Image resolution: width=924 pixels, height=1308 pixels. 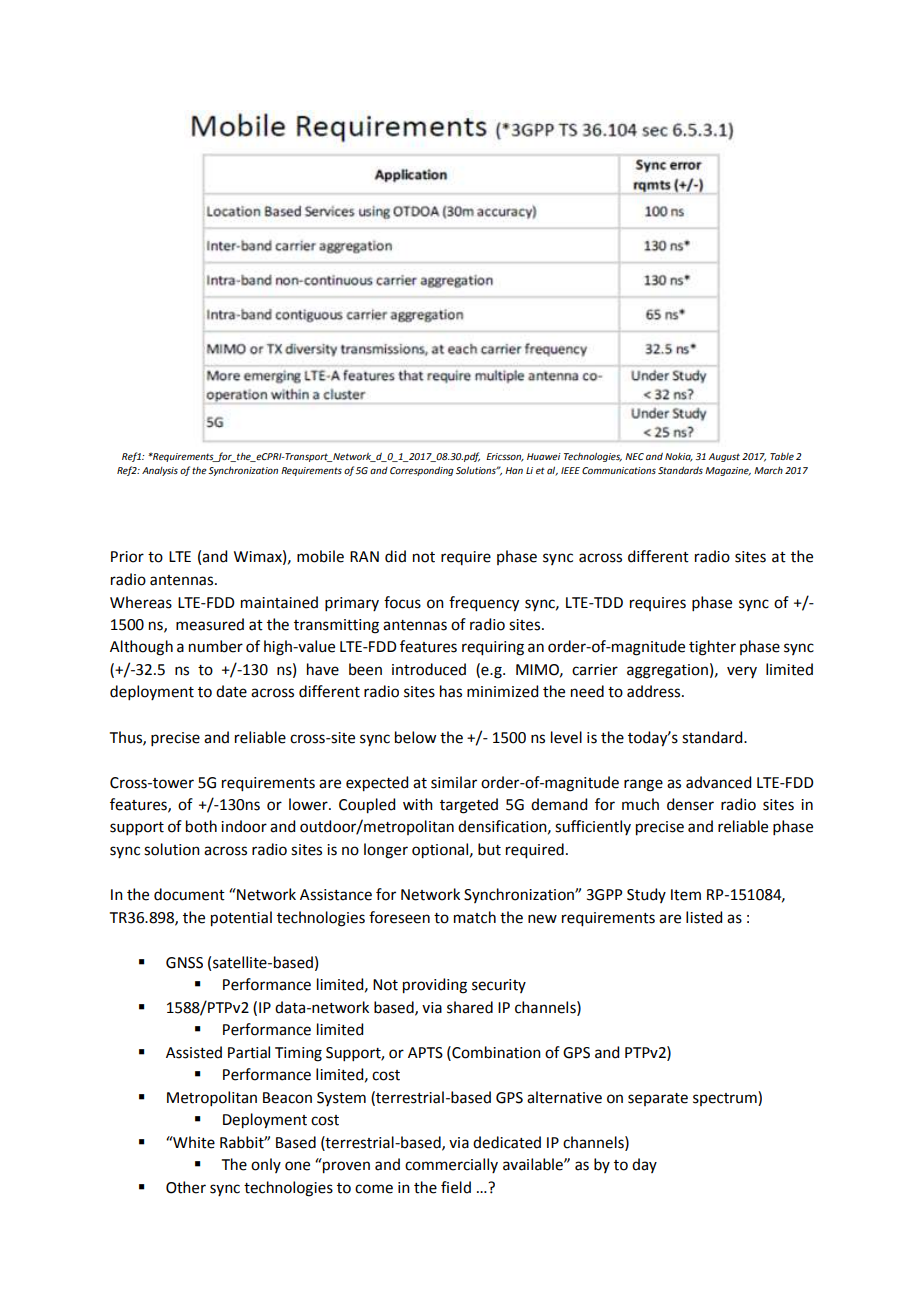 I want to click on listed, so click(x=704, y=917).
